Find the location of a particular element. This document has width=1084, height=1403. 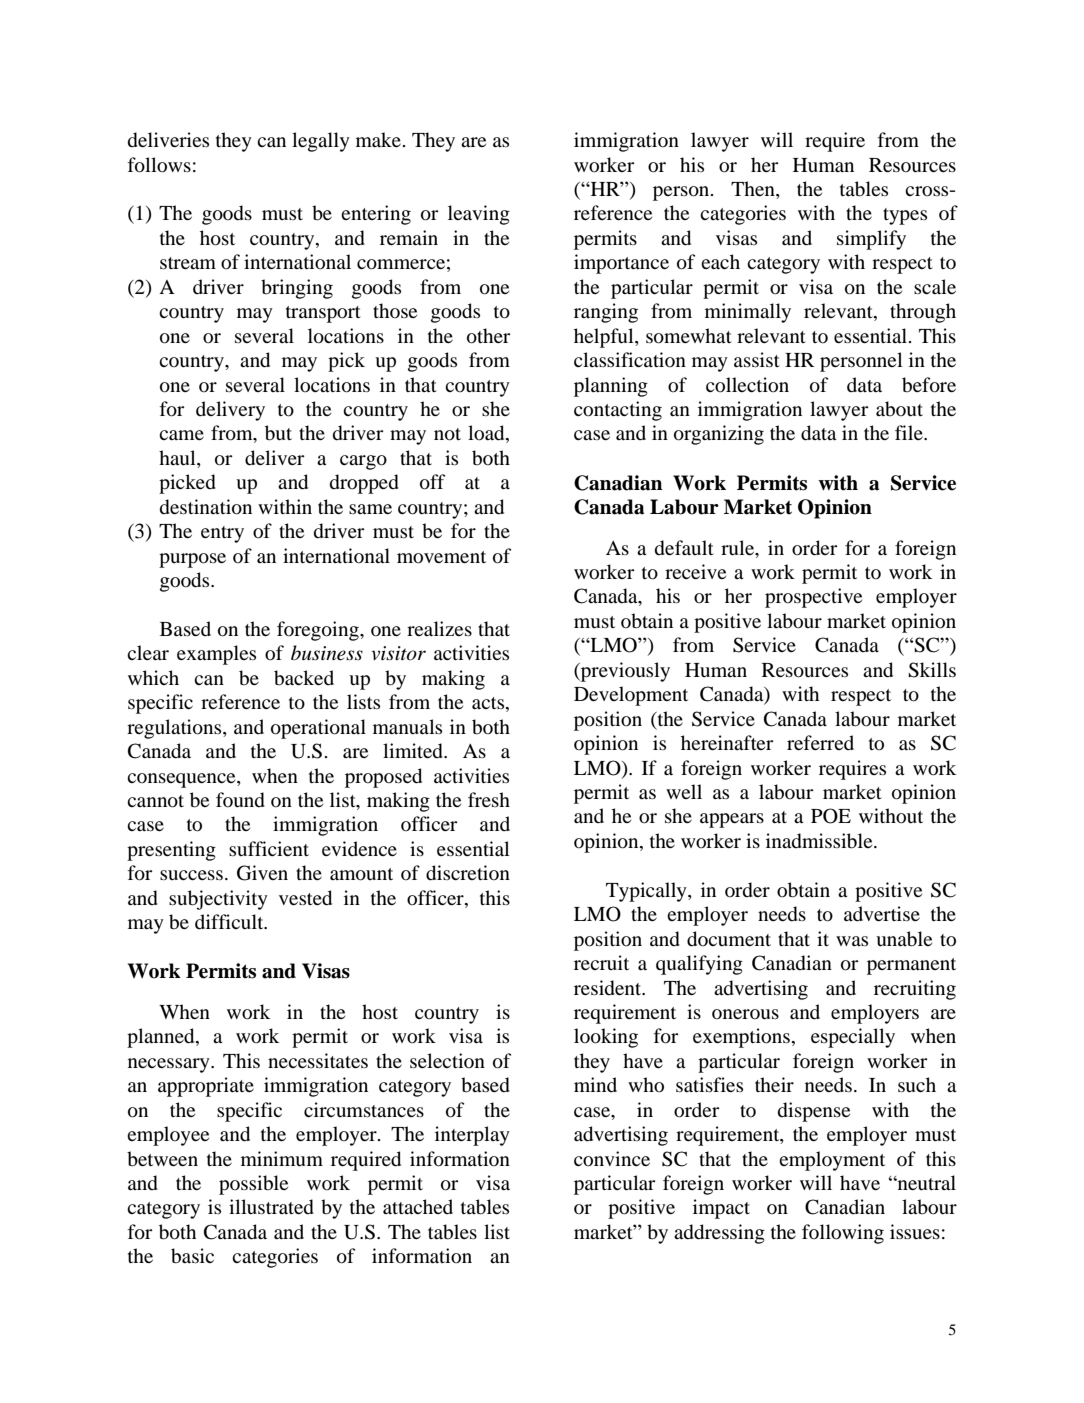

especially is located at coordinates (853, 1038).
